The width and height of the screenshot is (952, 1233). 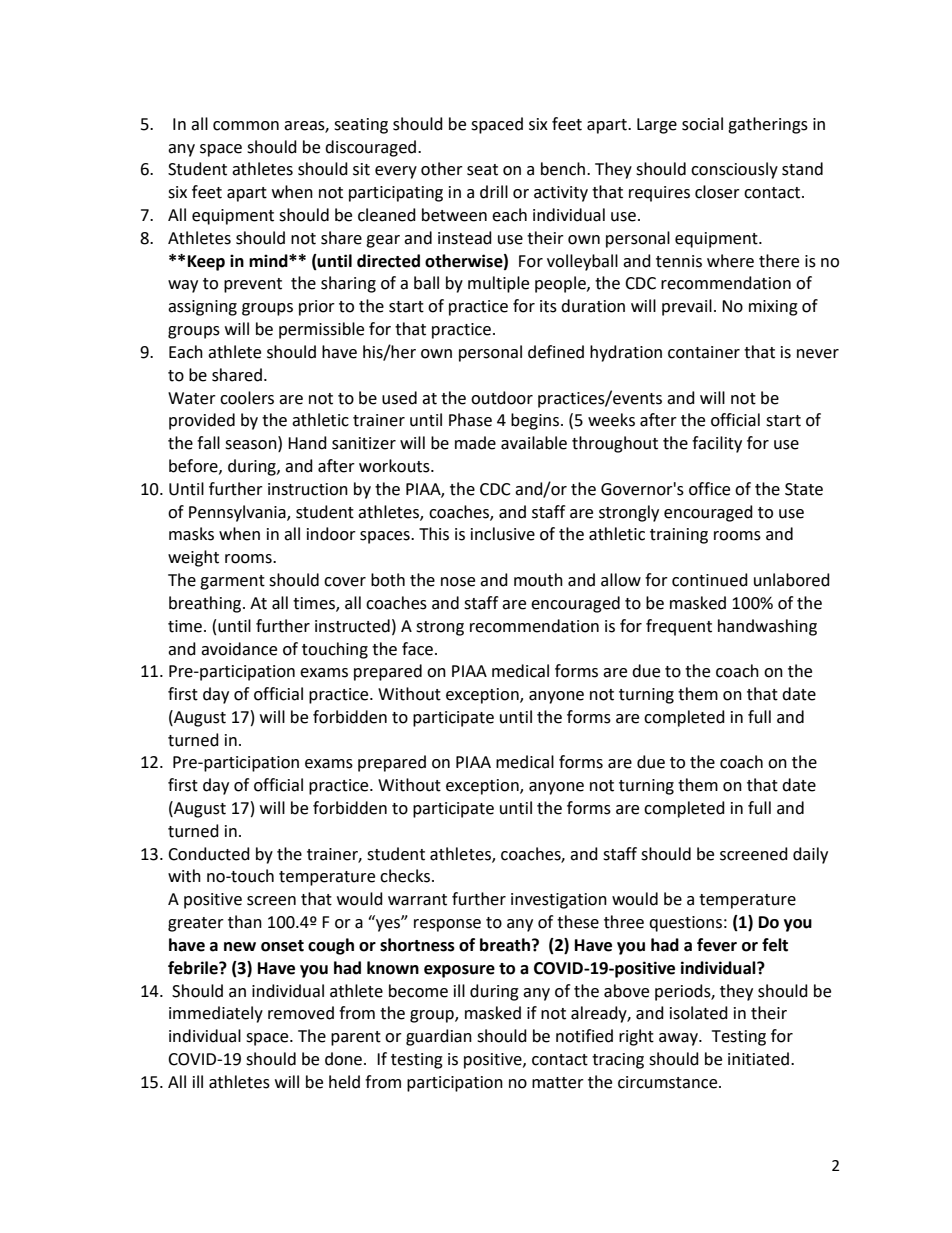 What do you see at coordinates (494, 192) in the screenshot?
I see `drill` at bounding box center [494, 192].
